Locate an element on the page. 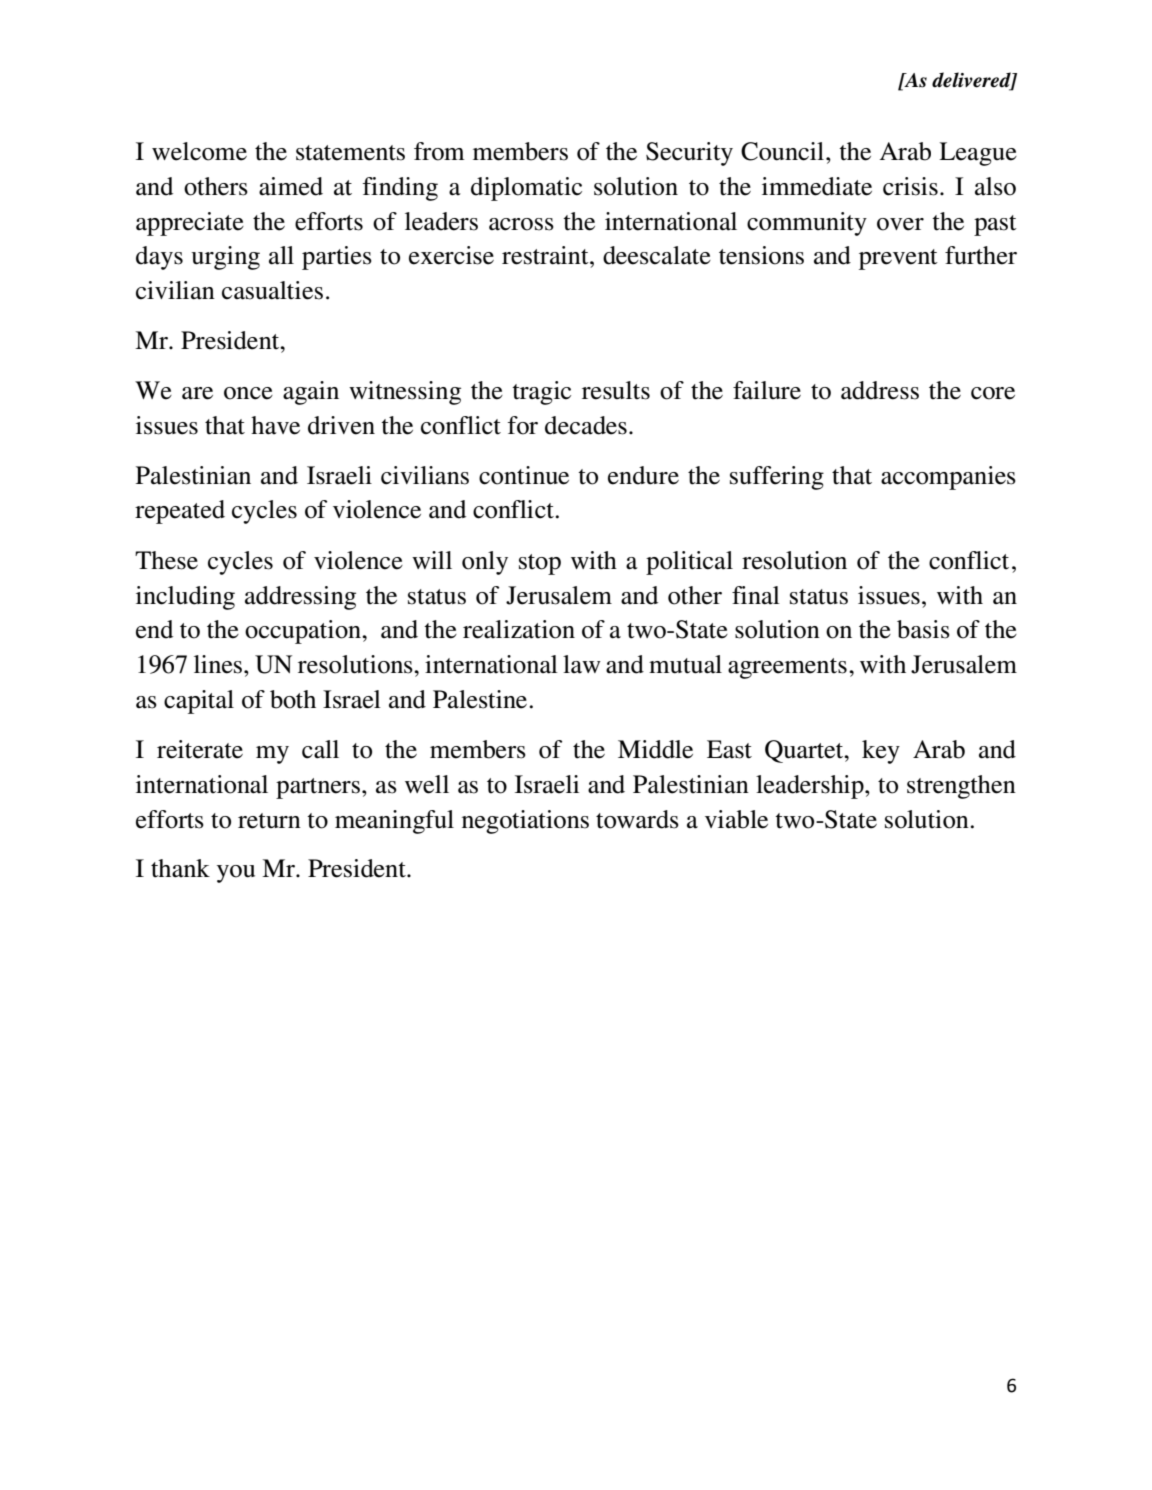 The width and height of the page is (1152, 1490). continue is located at coordinates (524, 475).
